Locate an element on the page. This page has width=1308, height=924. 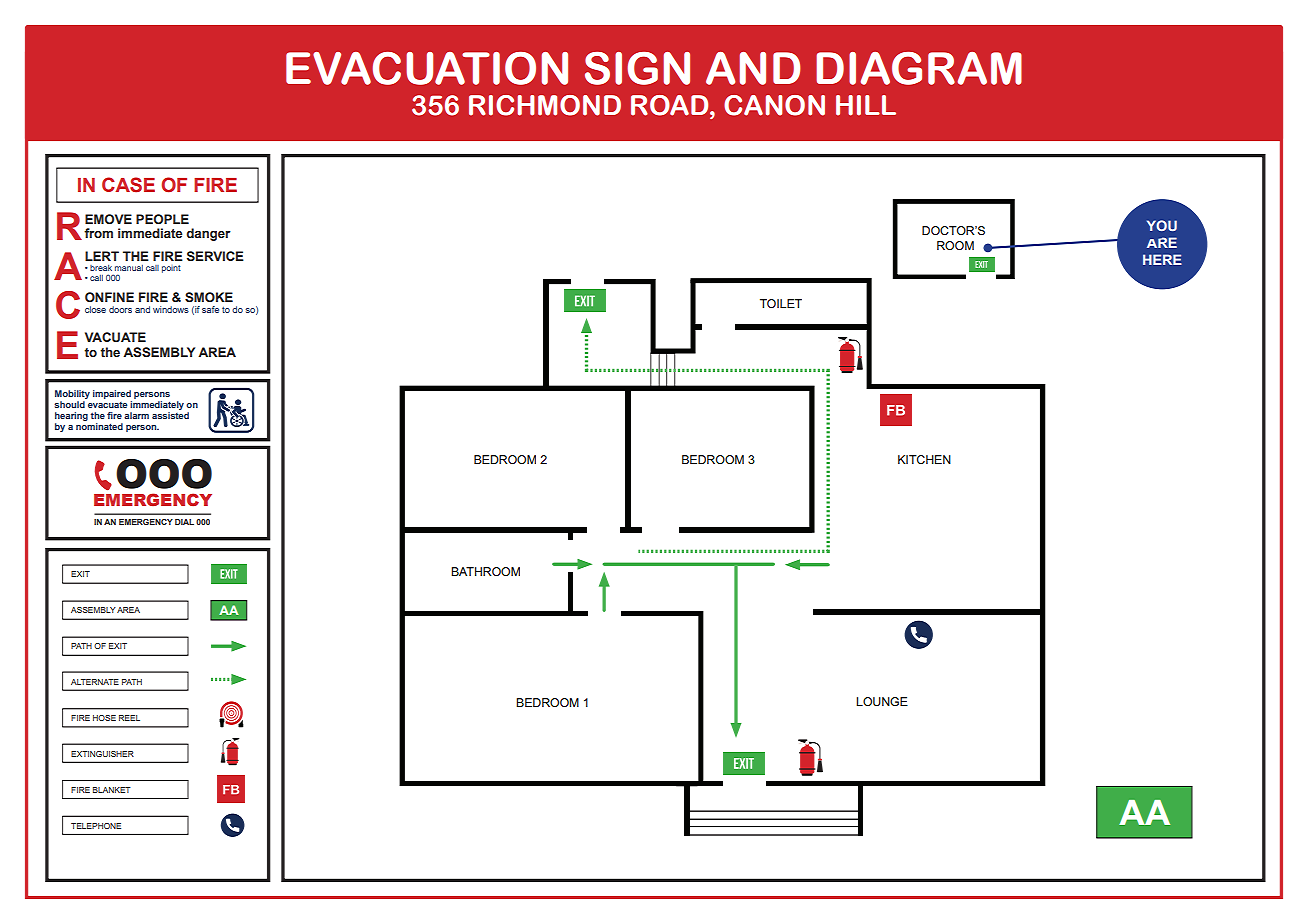
TOILET is located at coordinates (781, 303).
